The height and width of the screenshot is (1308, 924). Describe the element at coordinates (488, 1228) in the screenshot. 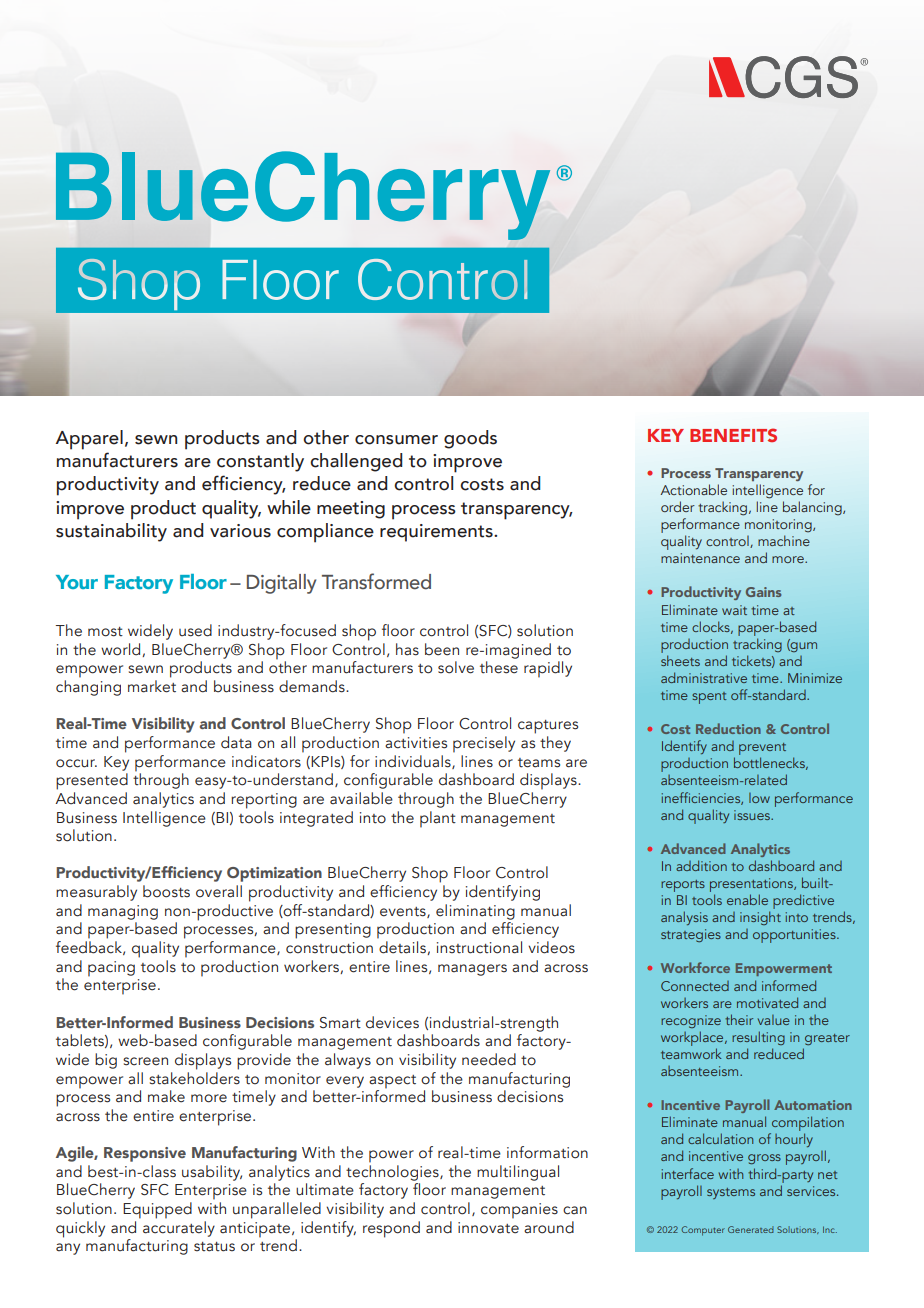

I see `innovate` at that location.
